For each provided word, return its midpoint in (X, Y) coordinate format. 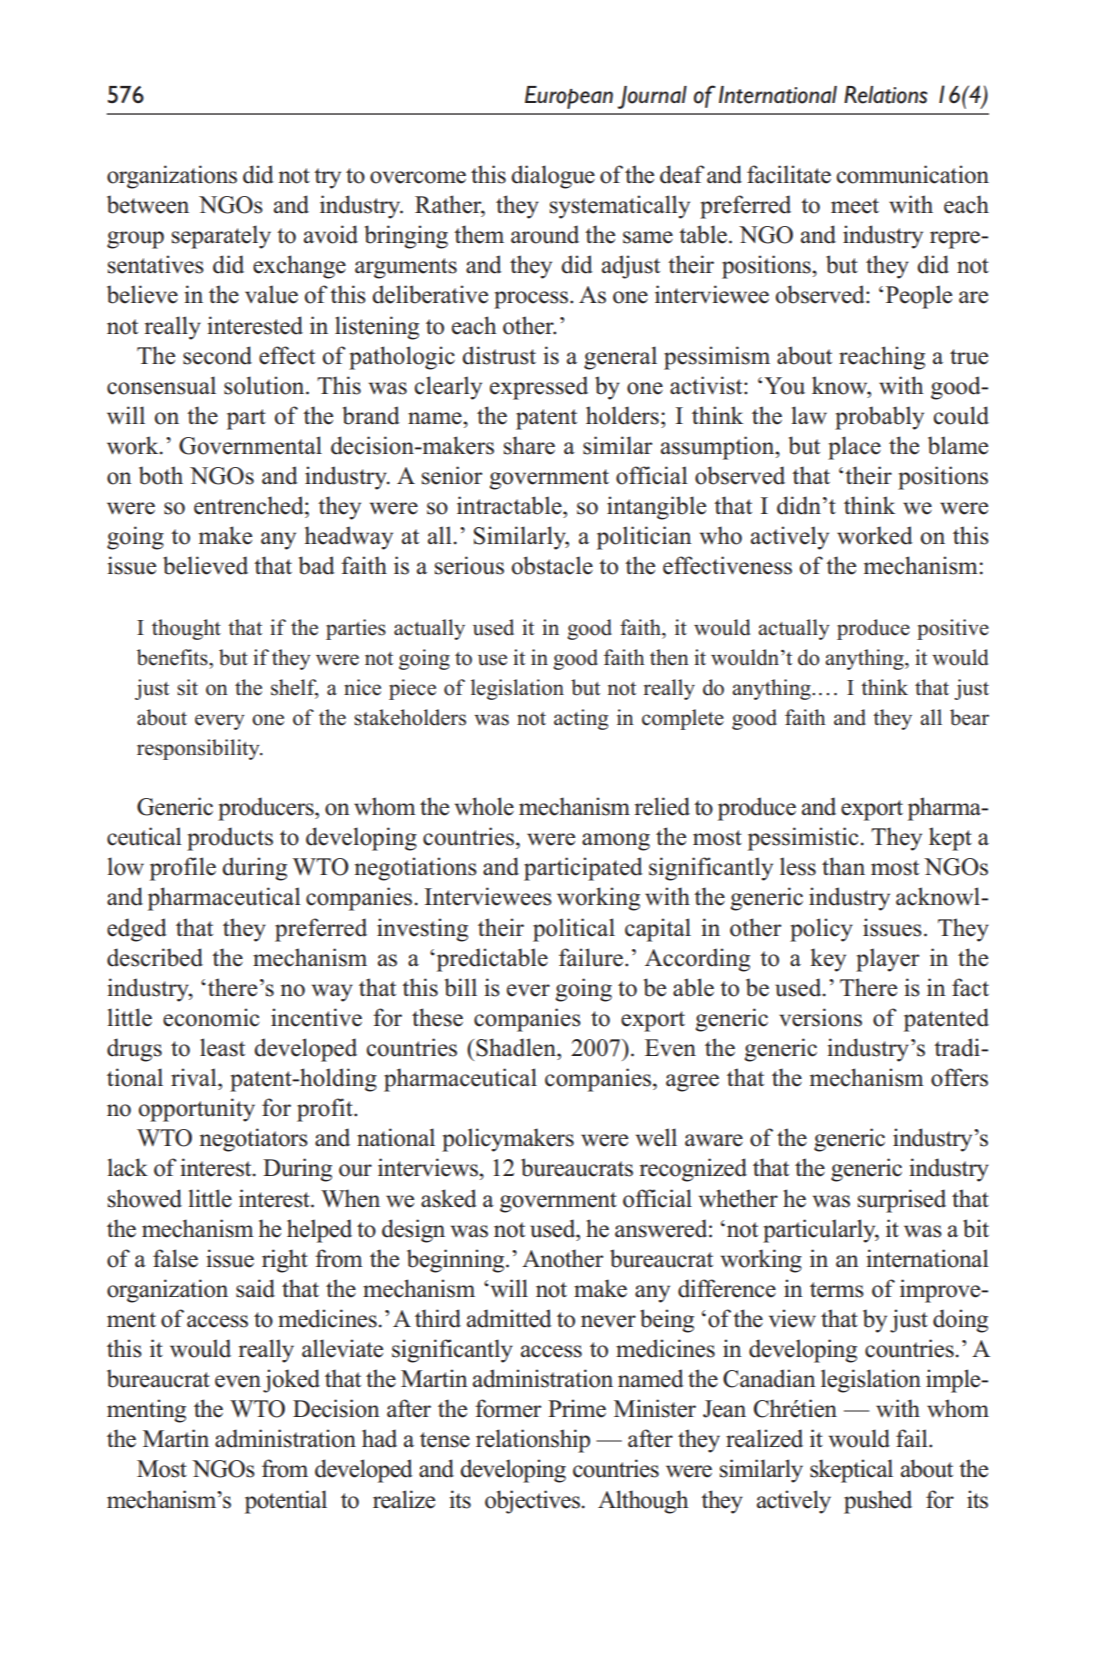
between (148, 204)
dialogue (553, 177)
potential (286, 1502)
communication (912, 174)
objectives (532, 1502)
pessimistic (803, 839)
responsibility (199, 749)
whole (484, 806)
